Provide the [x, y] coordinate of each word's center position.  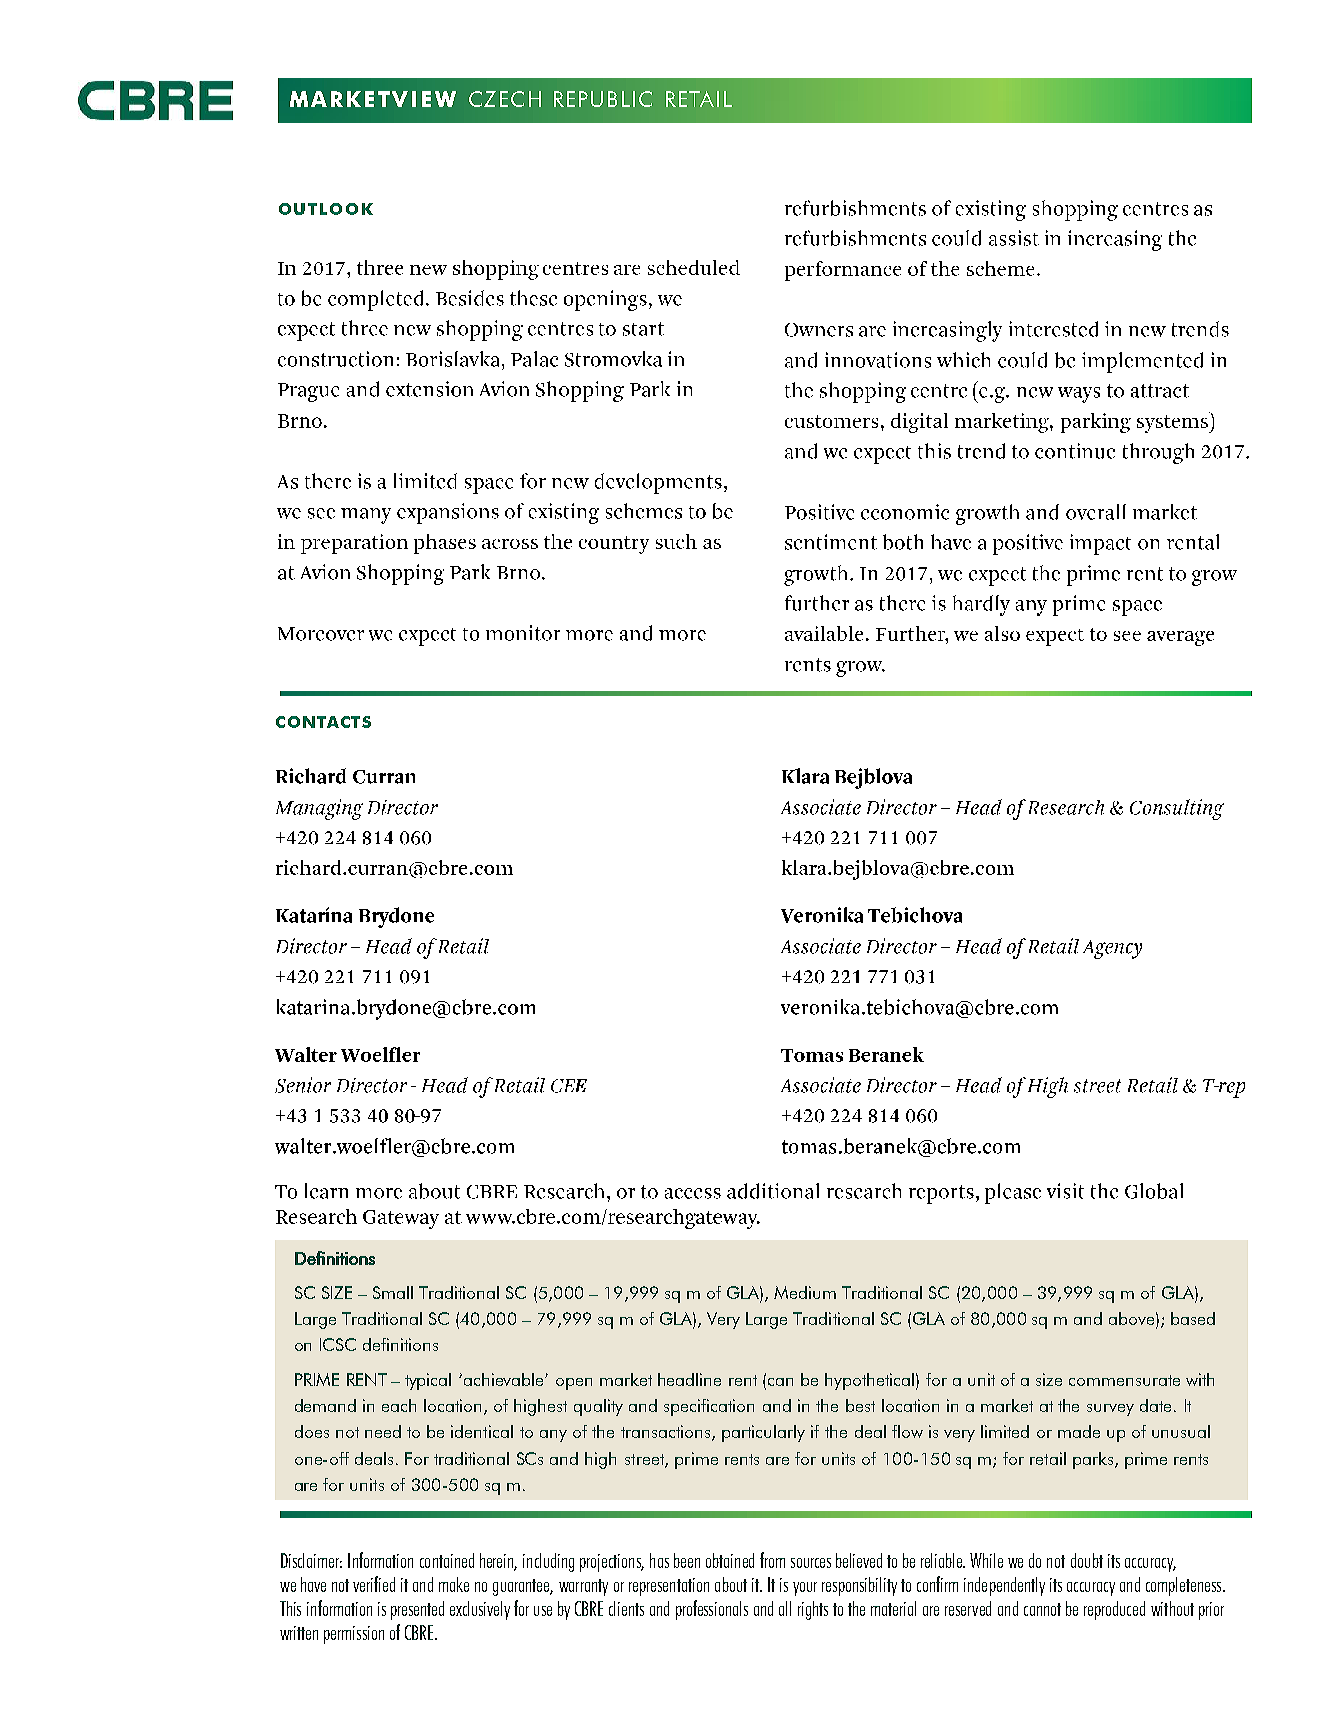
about [731, 1584]
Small [393, 1292]
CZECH [505, 99]
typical [428, 1381]
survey [1110, 1410]
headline [689, 1379]
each [399, 1405]
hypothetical [869, 1381]
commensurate [1124, 1380]
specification [709, 1407]
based [1193, 1318]
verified [374, 1584]
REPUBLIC [603, 99]
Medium [805, 1292]
